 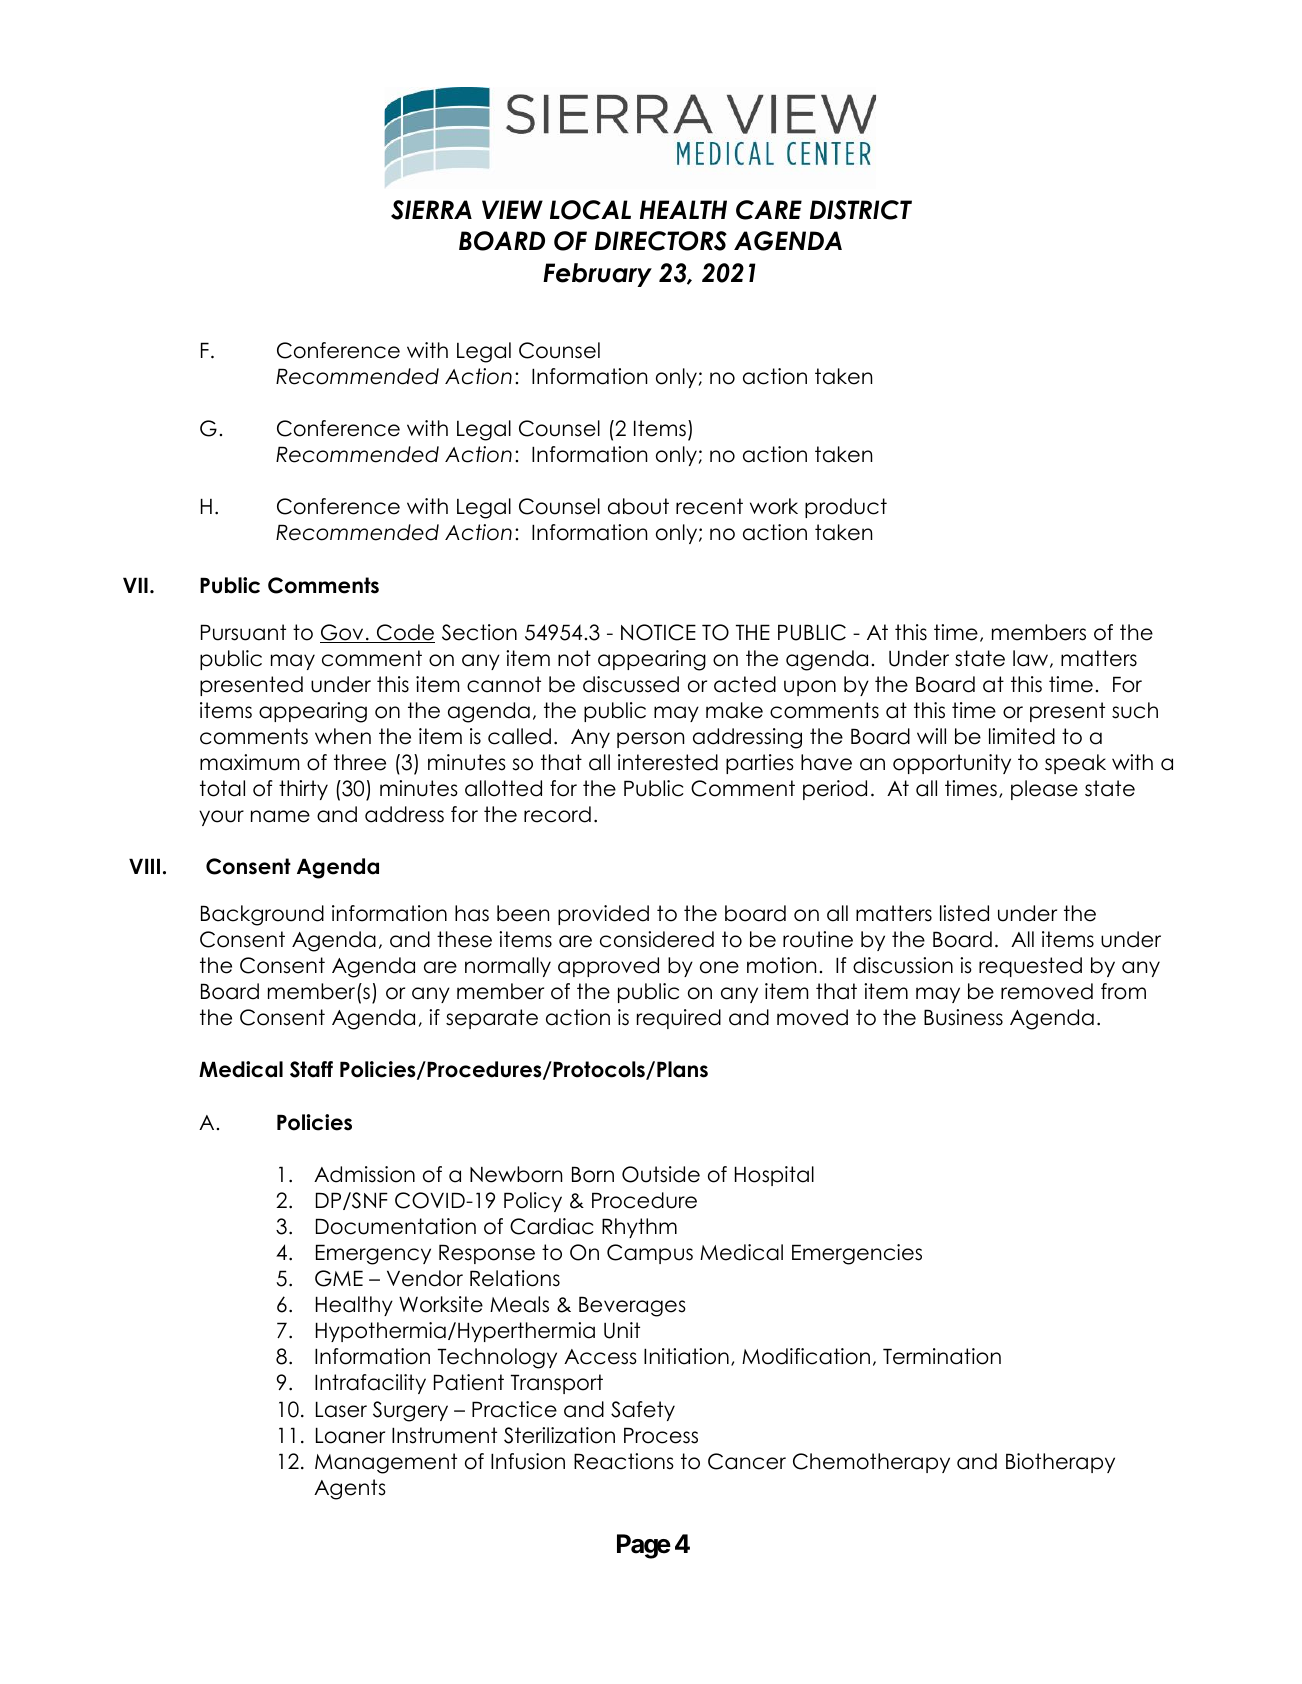 What do you see at coordinates (364, 1174) in the document?
I see `Admission` at bounding box center [364, 1174].
